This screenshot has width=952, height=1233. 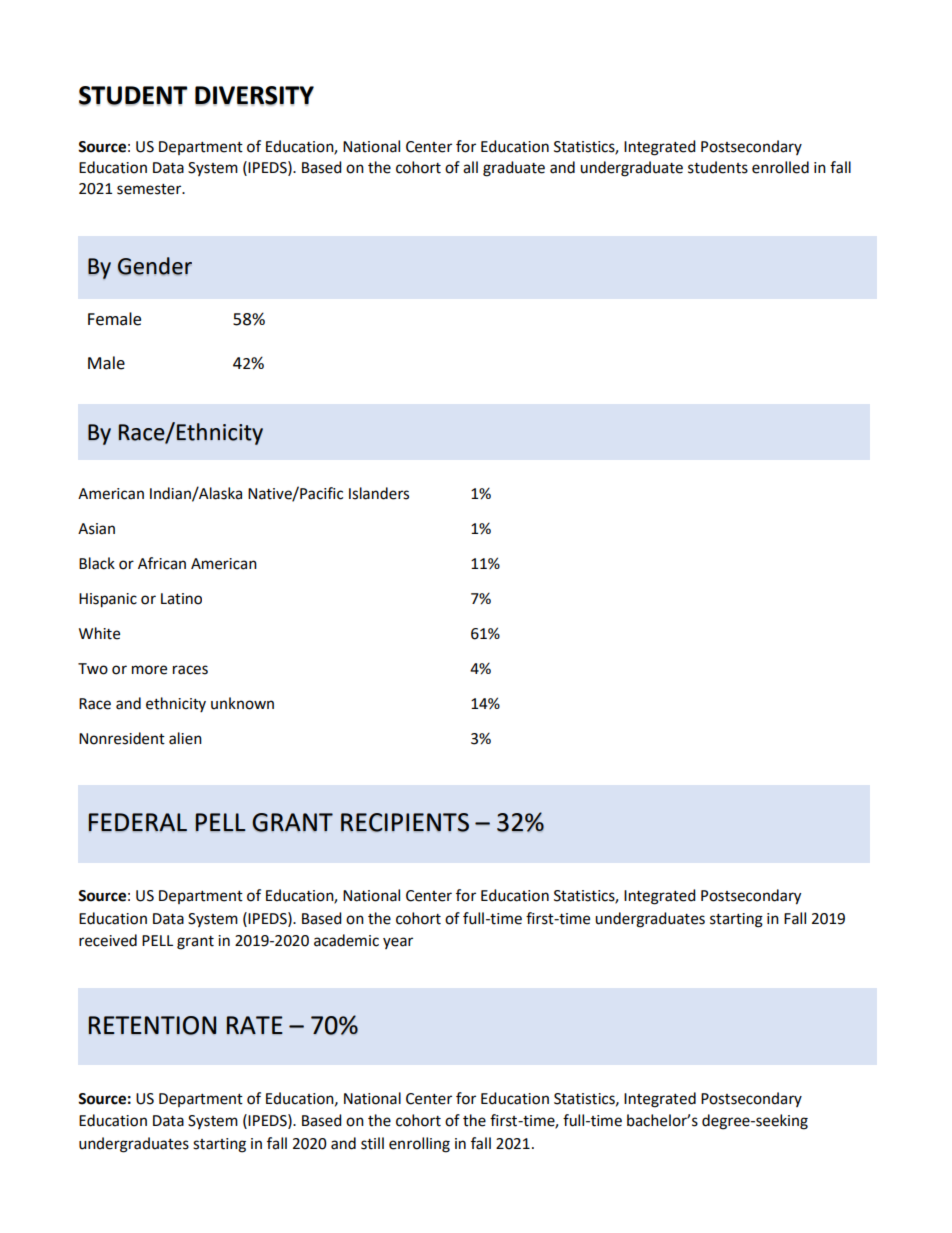 What do you see at coordinates (780, 167) in the screenshot?
I see `enrolled` at bounding box center [780, 167].
